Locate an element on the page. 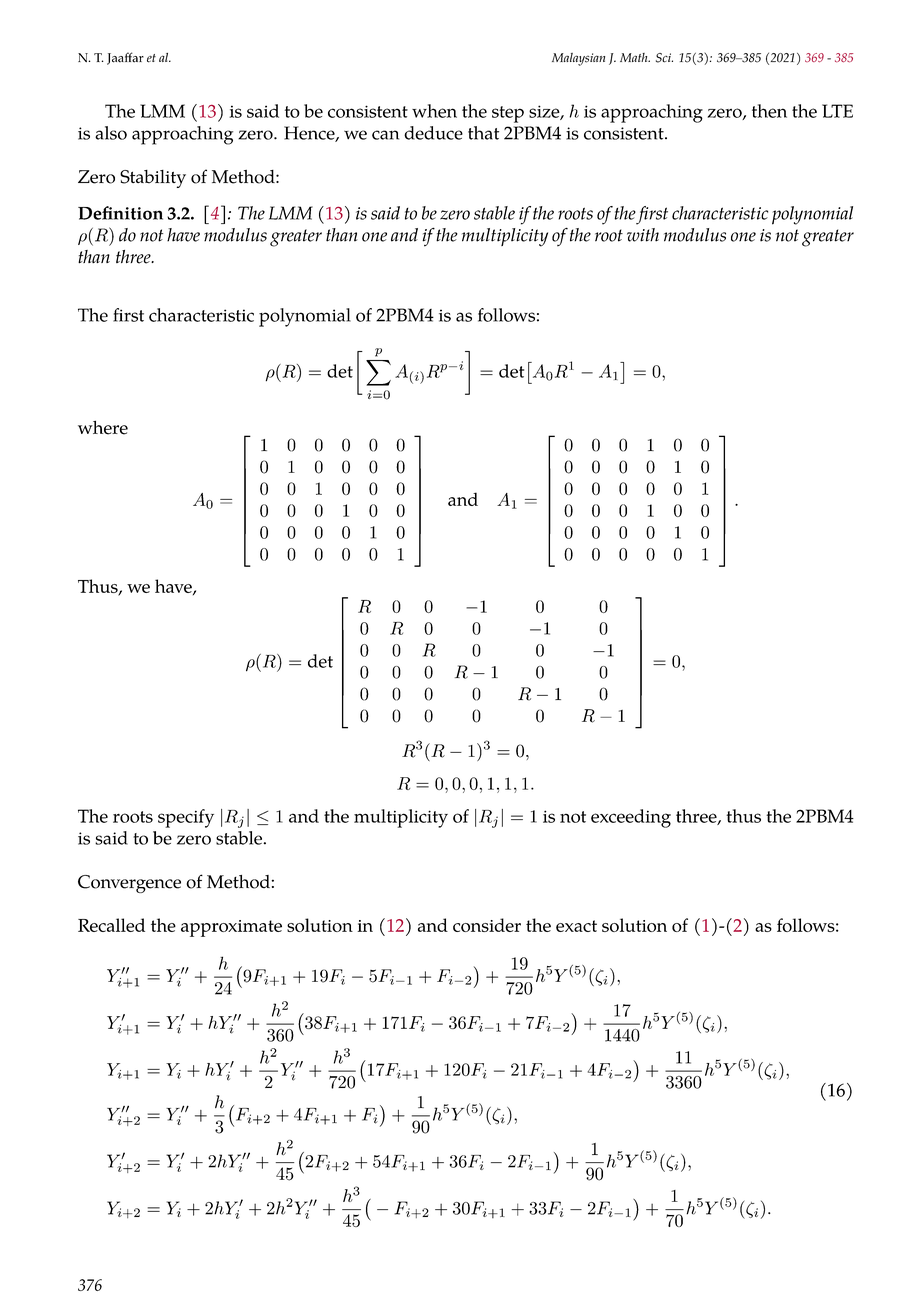 This page has height=1316, width=921. exceeding is located at coordinates (631, 818).
